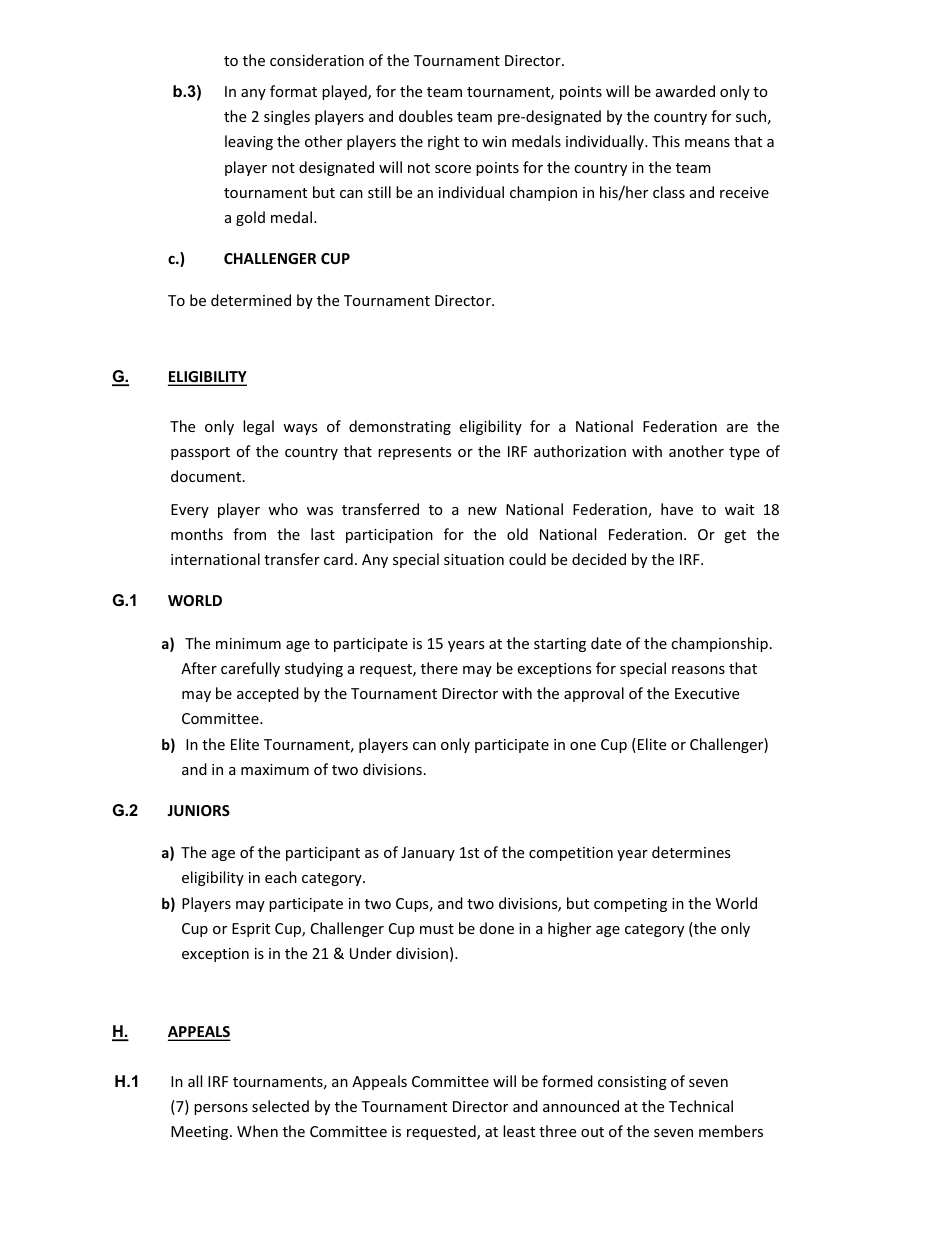 This image has height=1233, width=952. Describe the element at coordinates (685, 91) in the image. I see `awarded` at that location.
